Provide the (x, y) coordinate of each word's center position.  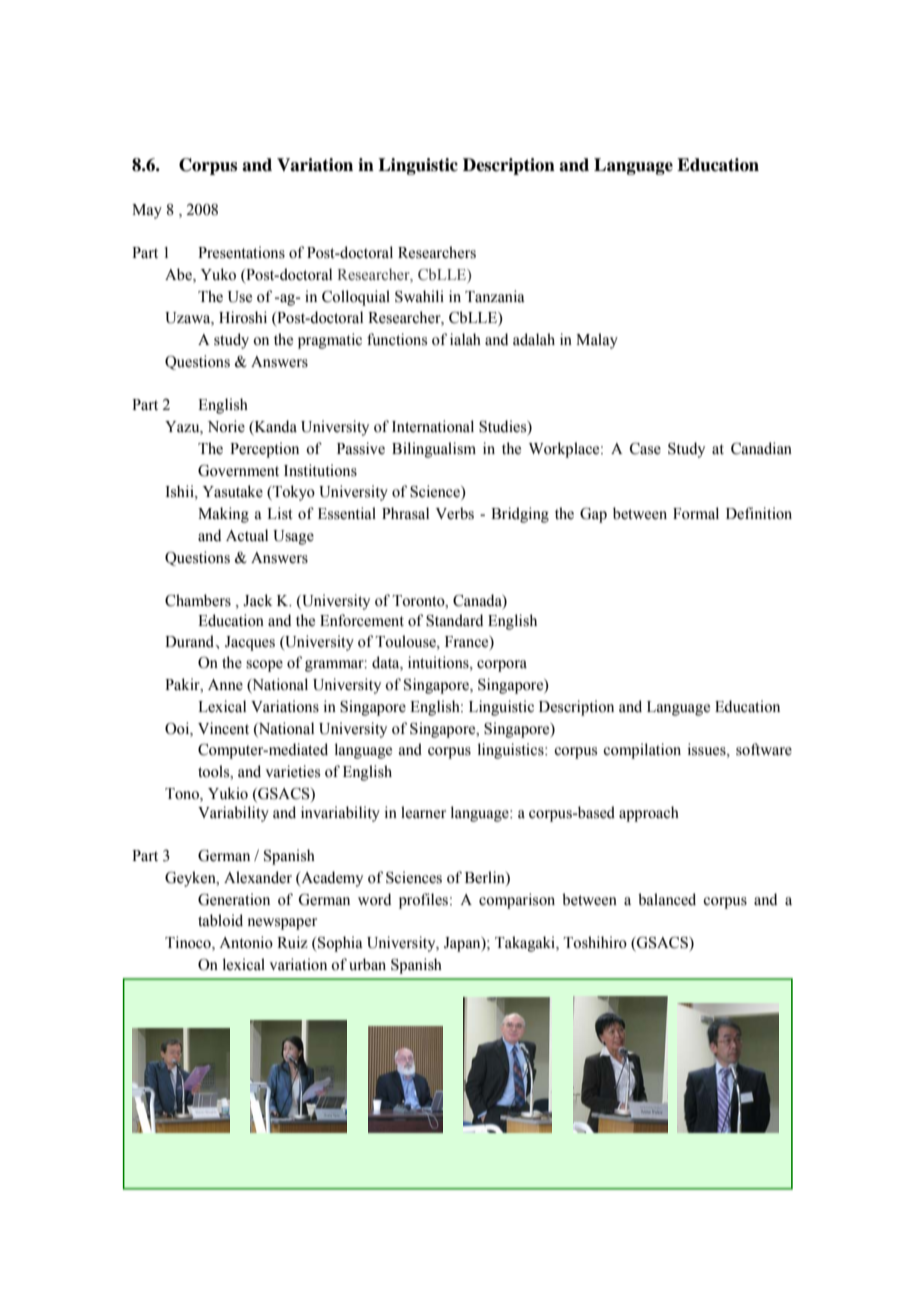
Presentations (241, 252)
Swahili (419, 296)
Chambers (198, 600)
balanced (667, 899)
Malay (597, 341)
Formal (696, 513)
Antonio (246, 942)
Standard (454, 620)
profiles (425, 901)
